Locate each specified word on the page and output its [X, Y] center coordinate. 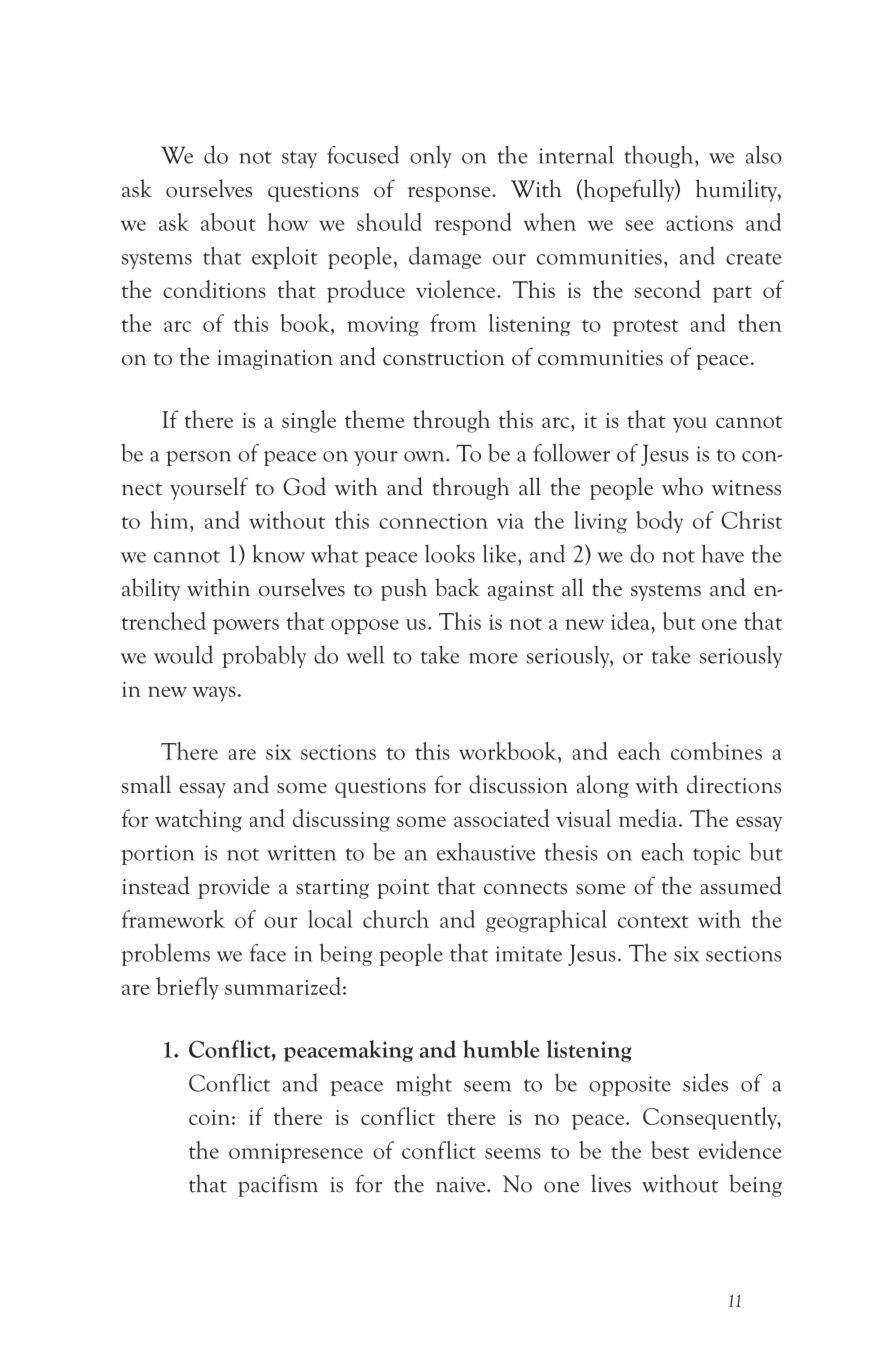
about [228, 222]
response [450, 194]
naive [462, 1185]
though [660, 157]
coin [211, 1117]
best [670, 1150]
